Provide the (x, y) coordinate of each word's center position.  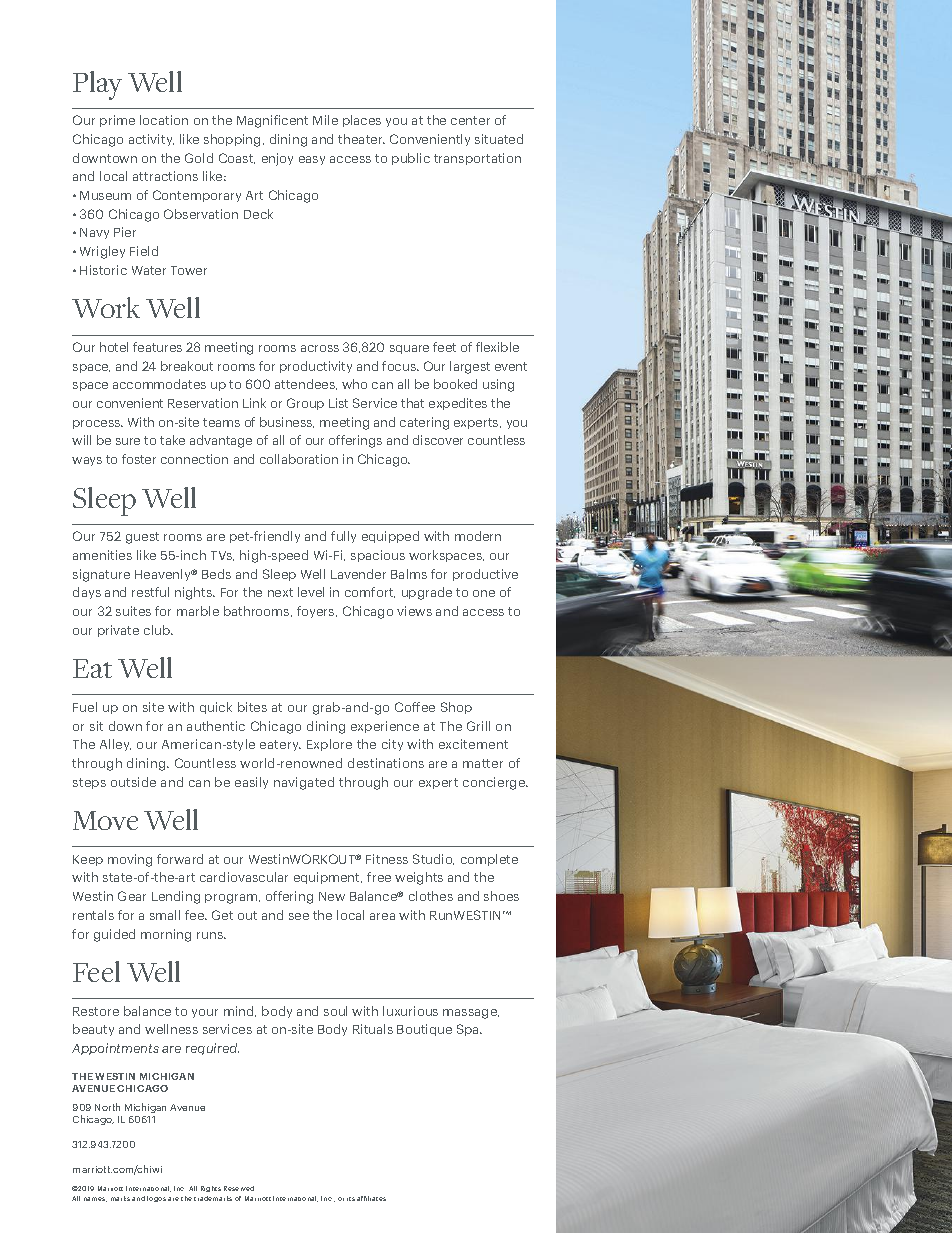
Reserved (239, 1188)
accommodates (159, 384)
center (470, 120)
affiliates (371, 1198)
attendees (306, 384)
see (299, 916)
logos (156, 1199)
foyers (317, 612)
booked (455, 384)
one (484, 593)
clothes (431, 896)
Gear (132, 896)
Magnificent (272, 121)
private (118, 631)
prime (117, 121)
